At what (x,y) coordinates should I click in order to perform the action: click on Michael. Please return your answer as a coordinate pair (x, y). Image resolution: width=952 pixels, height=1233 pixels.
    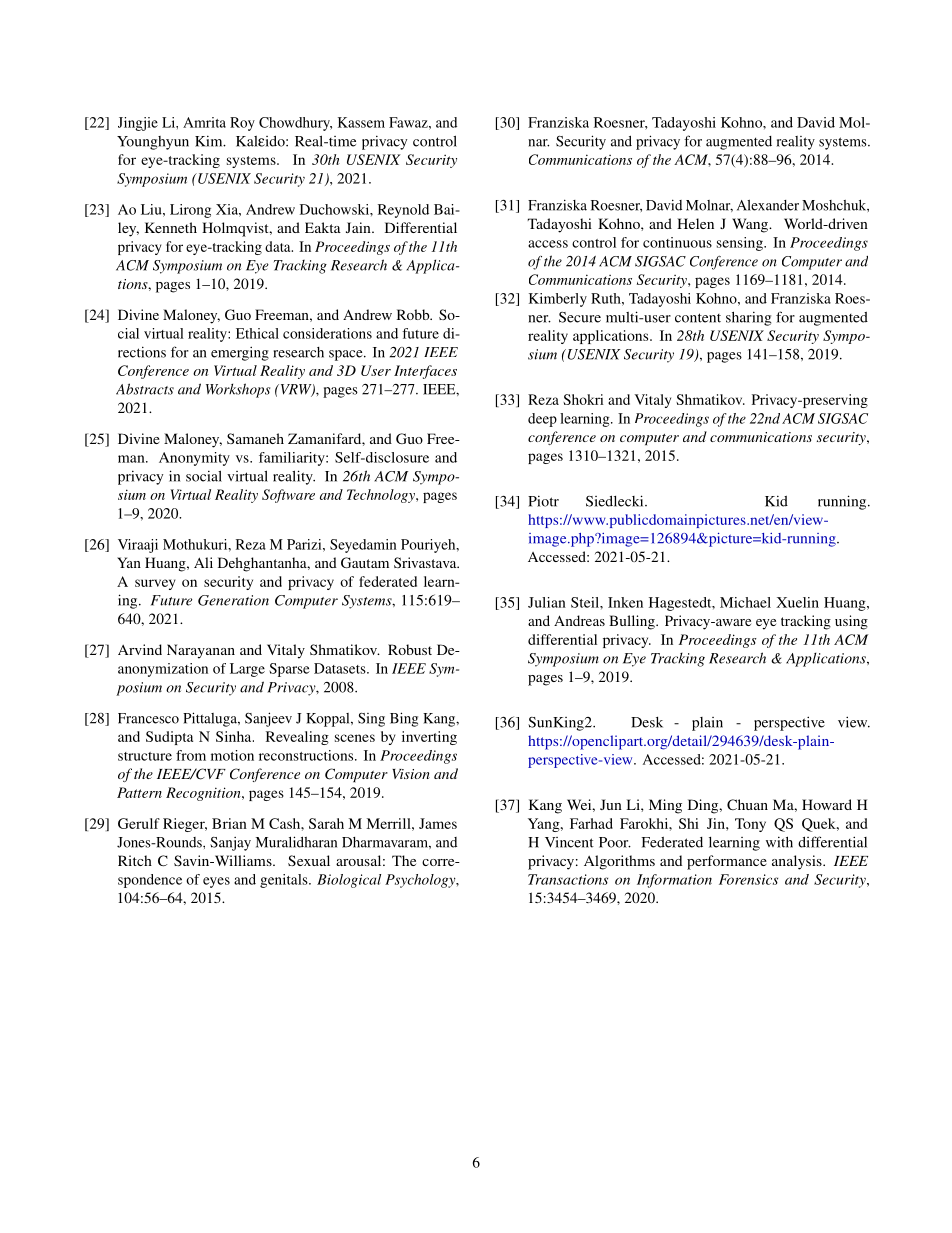
    Looking at the image, I should click on (745, 602).
